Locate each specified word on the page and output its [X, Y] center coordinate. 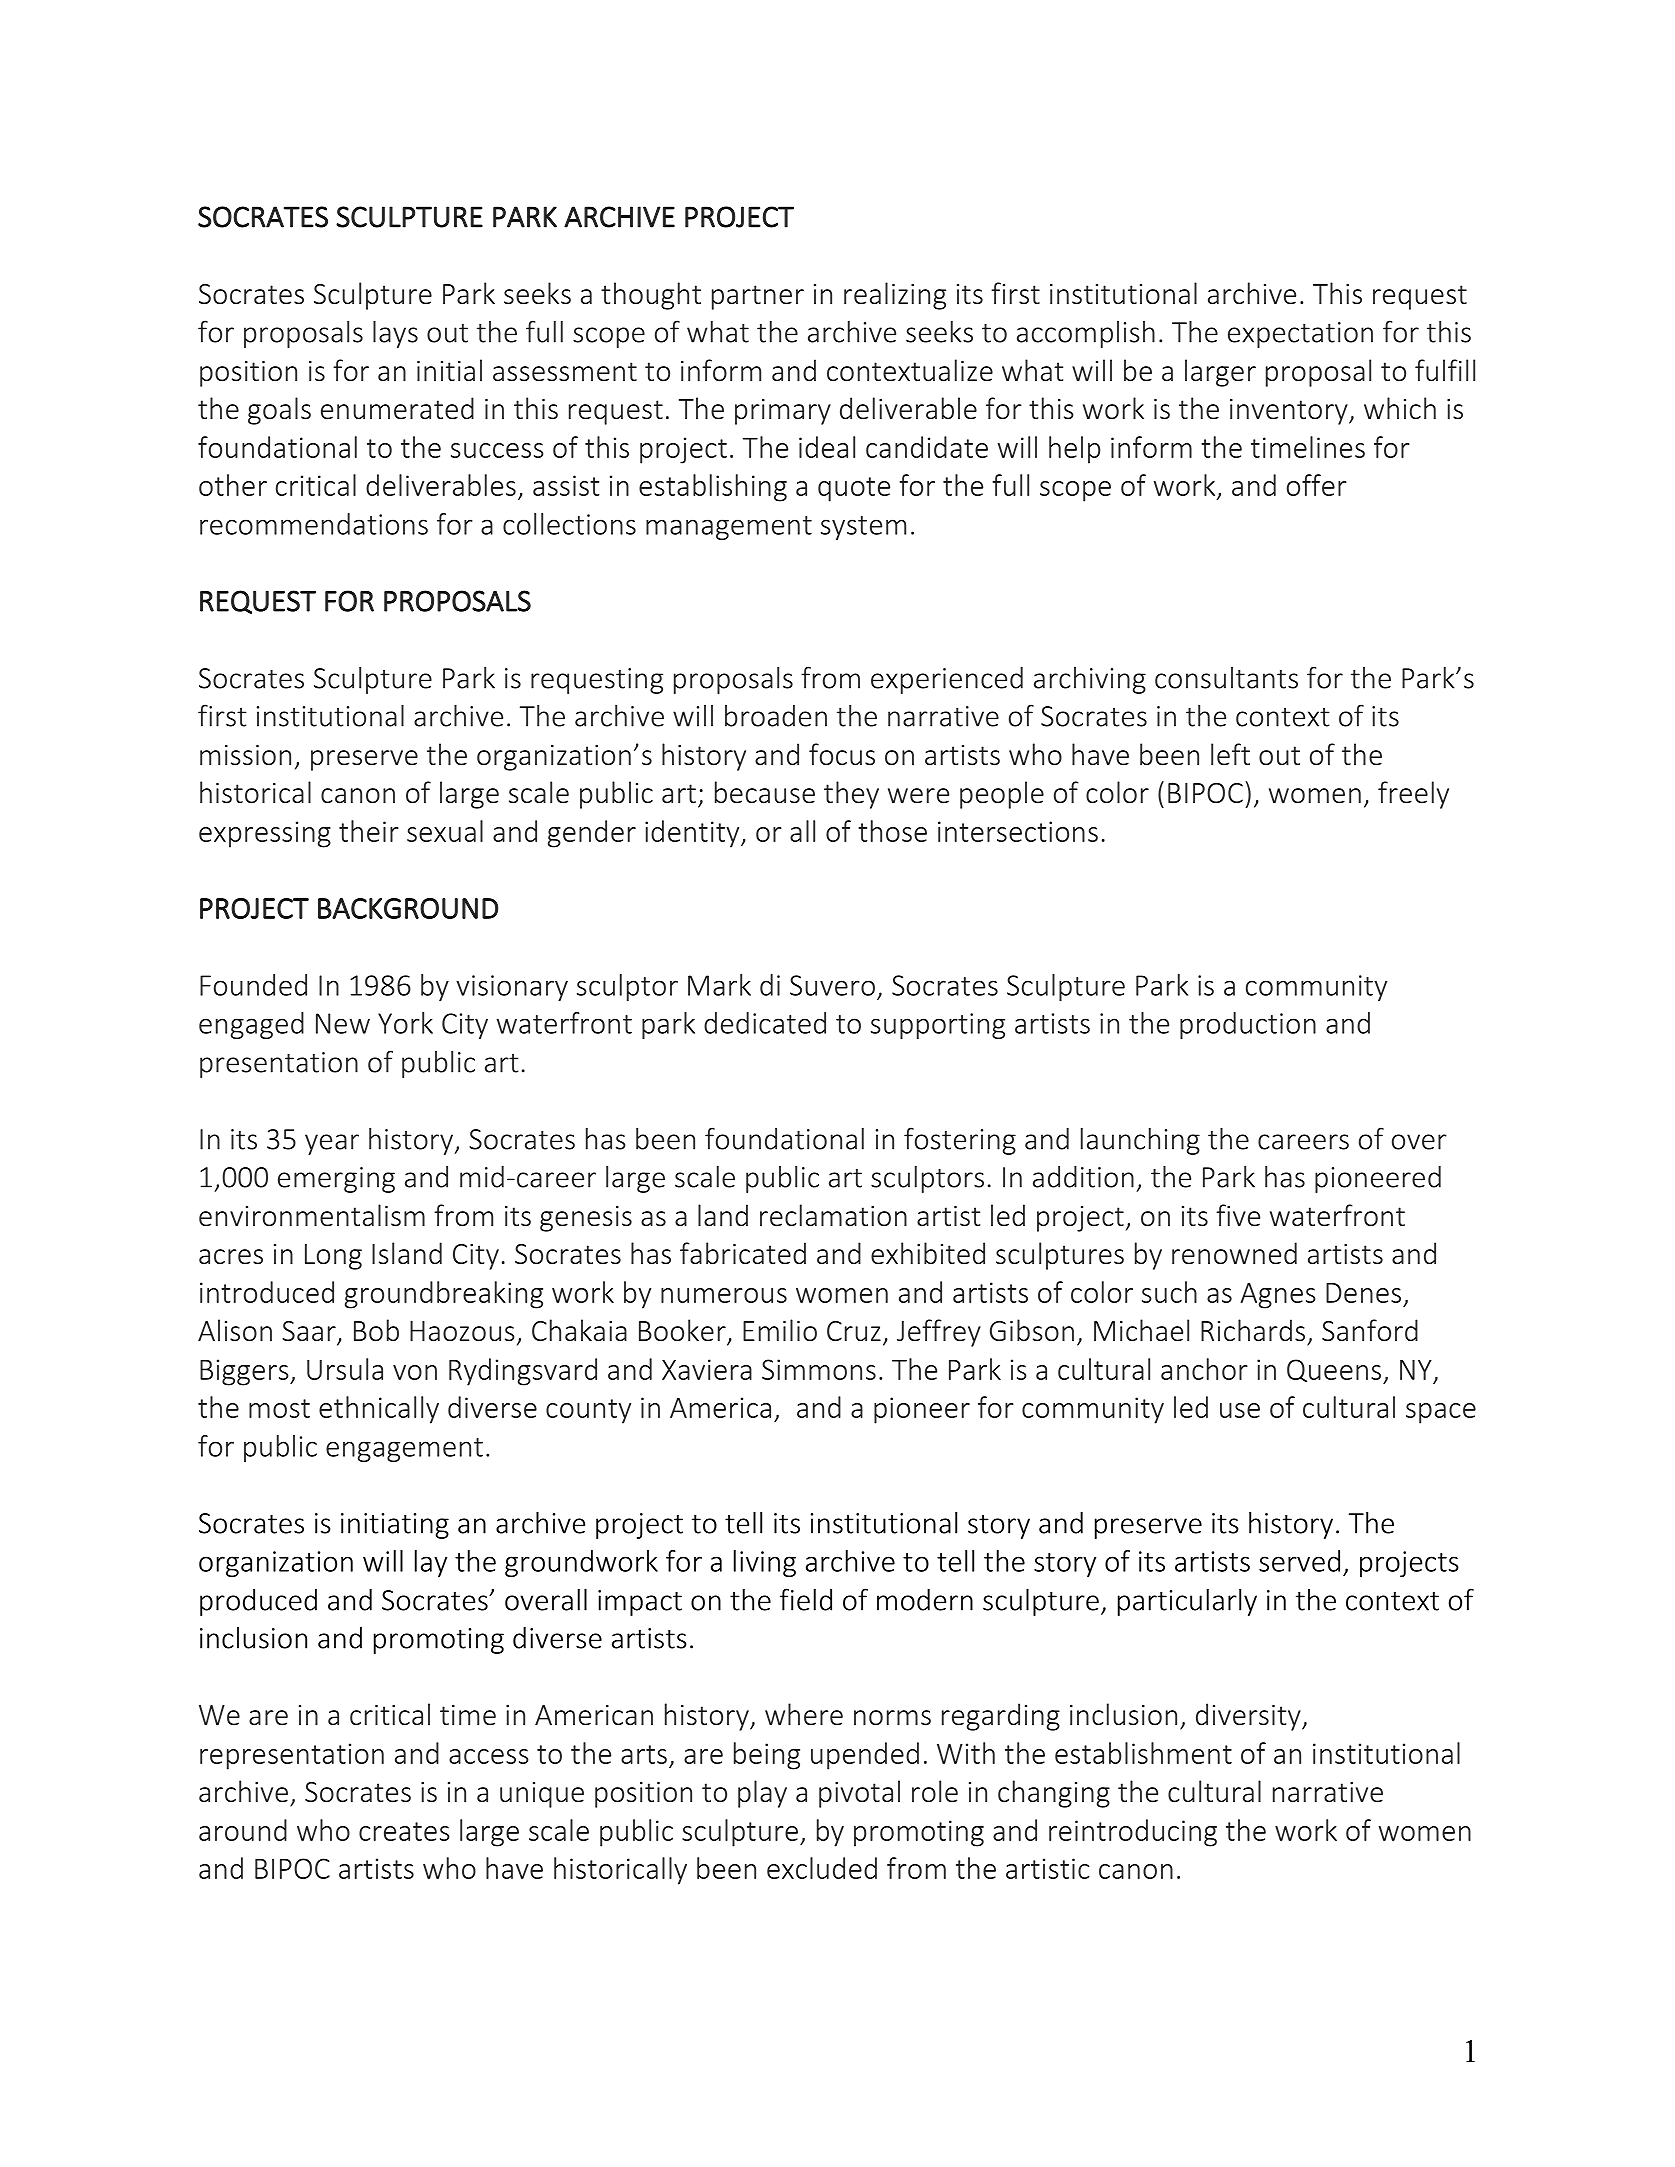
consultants [1226, 678]
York [405, 1023]
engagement [404, 1450]
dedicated [765, 1023]
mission [245, 755]
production [1248, 1025]
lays [395, 334]
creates [404, 1831]
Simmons [819, 1369]
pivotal [859, 1794]
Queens [1335, 1371]
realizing [895, 296]
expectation [1300, 335]
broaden [776, 716]
